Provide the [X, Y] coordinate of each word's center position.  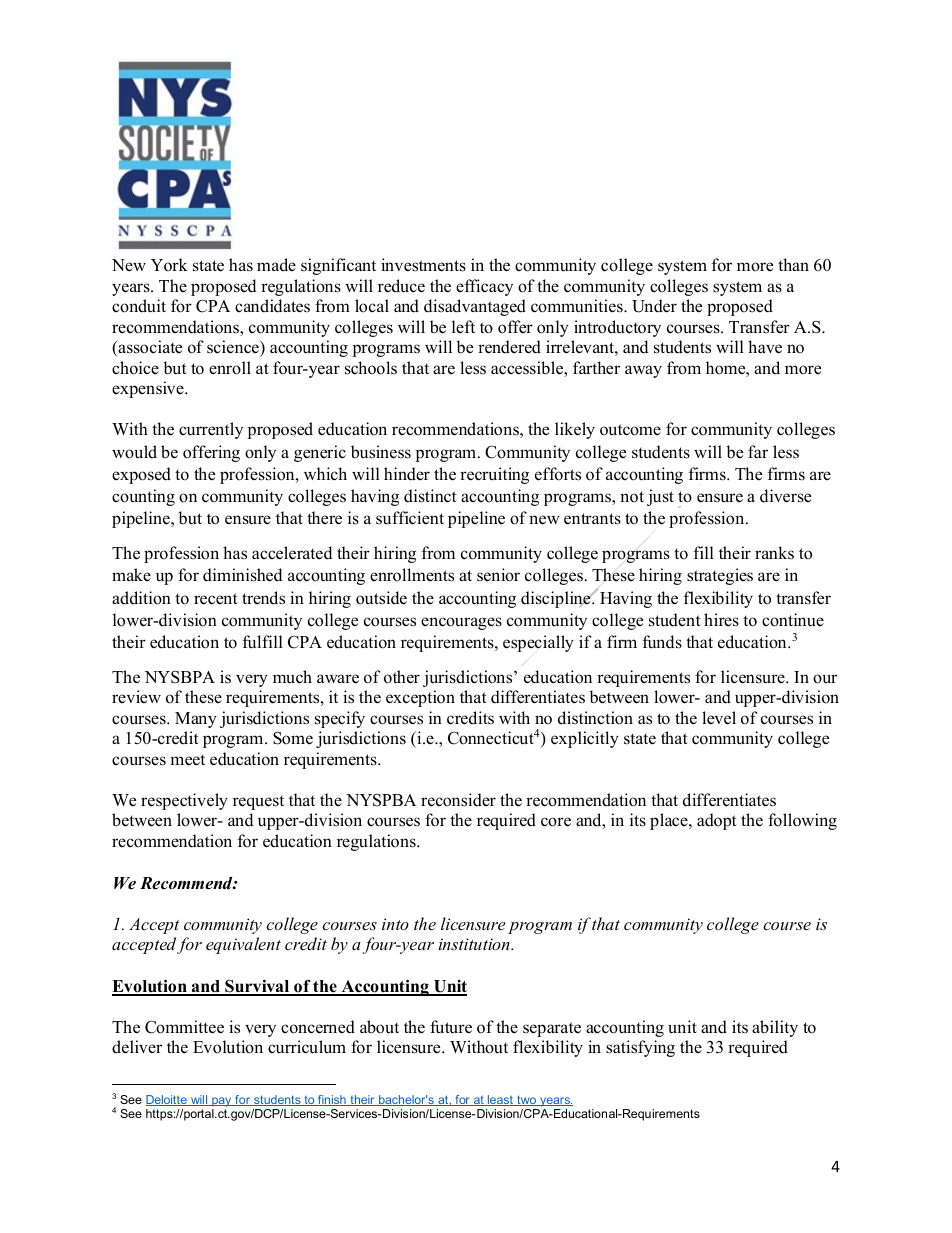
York [169, 265]
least [500, 1100]
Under [654, 306]
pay [222, 1102]
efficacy [484, 287]
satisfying [640, 1048]
